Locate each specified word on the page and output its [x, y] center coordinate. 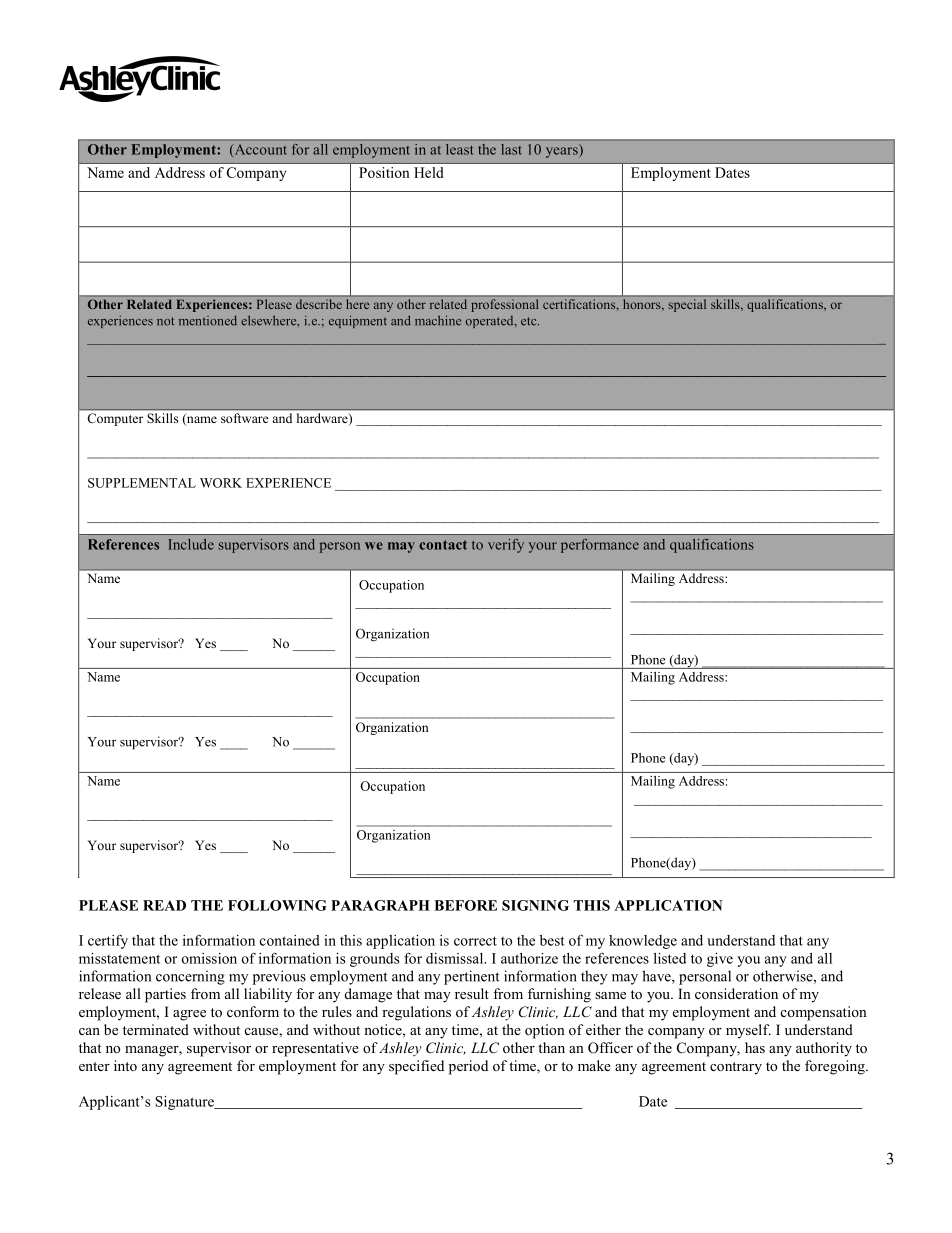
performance [600, 546]
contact [443, 545]
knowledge [643, 942]
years [562, 152]
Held [429, 172]
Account [259, 150]
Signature [185, 1103]
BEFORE [465, 905]
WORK [221, 483]
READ [164, 905]
